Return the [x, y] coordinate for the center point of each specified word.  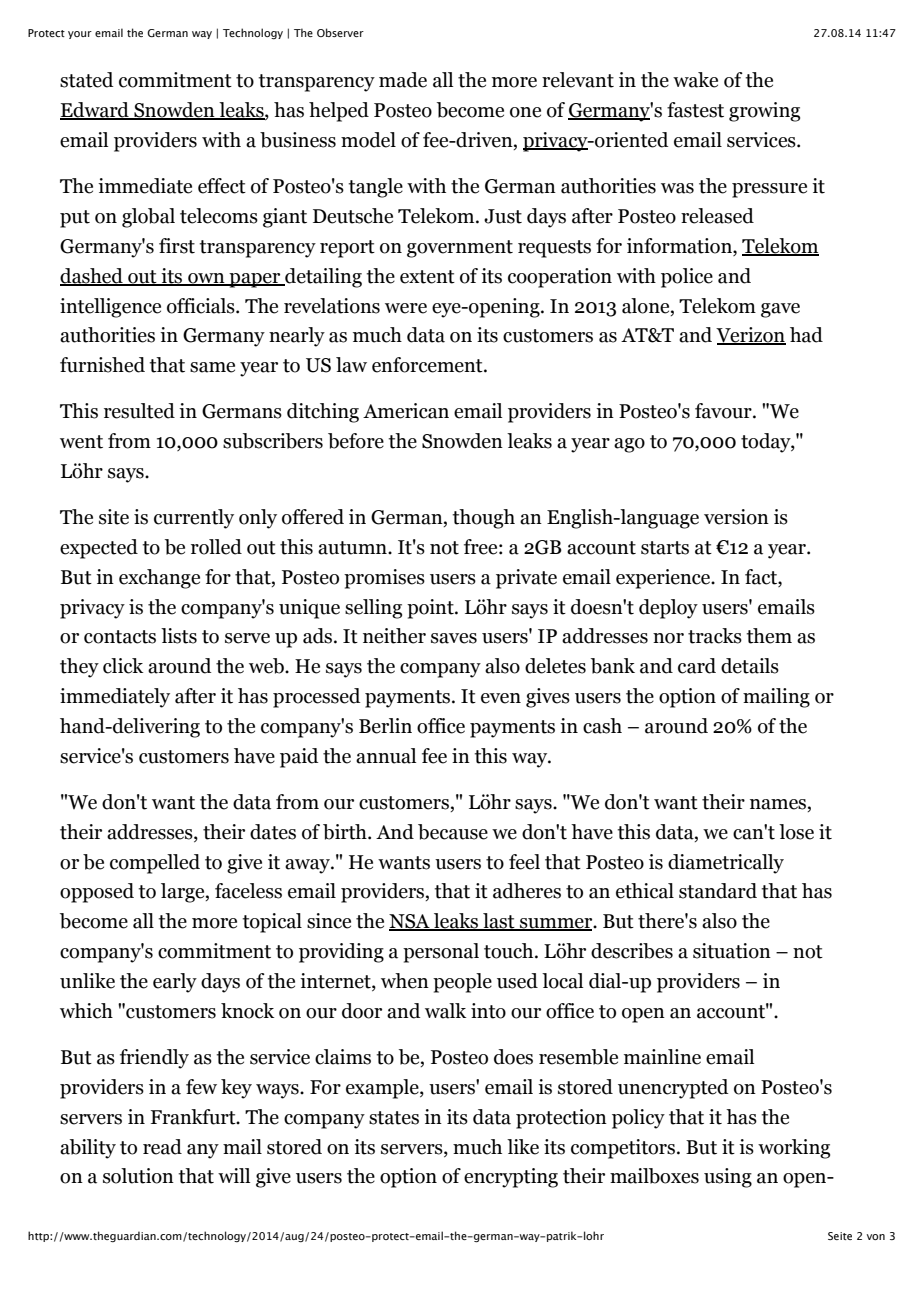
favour [724, 411]
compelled [155, 864]
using [728, 1178]
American [406, 411]
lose [796, 832]
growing [764, 112]
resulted [139, 411]
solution [138, 1176]
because [453, 832]
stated [86, 80]
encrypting [511, 1178]
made [403, 80]
